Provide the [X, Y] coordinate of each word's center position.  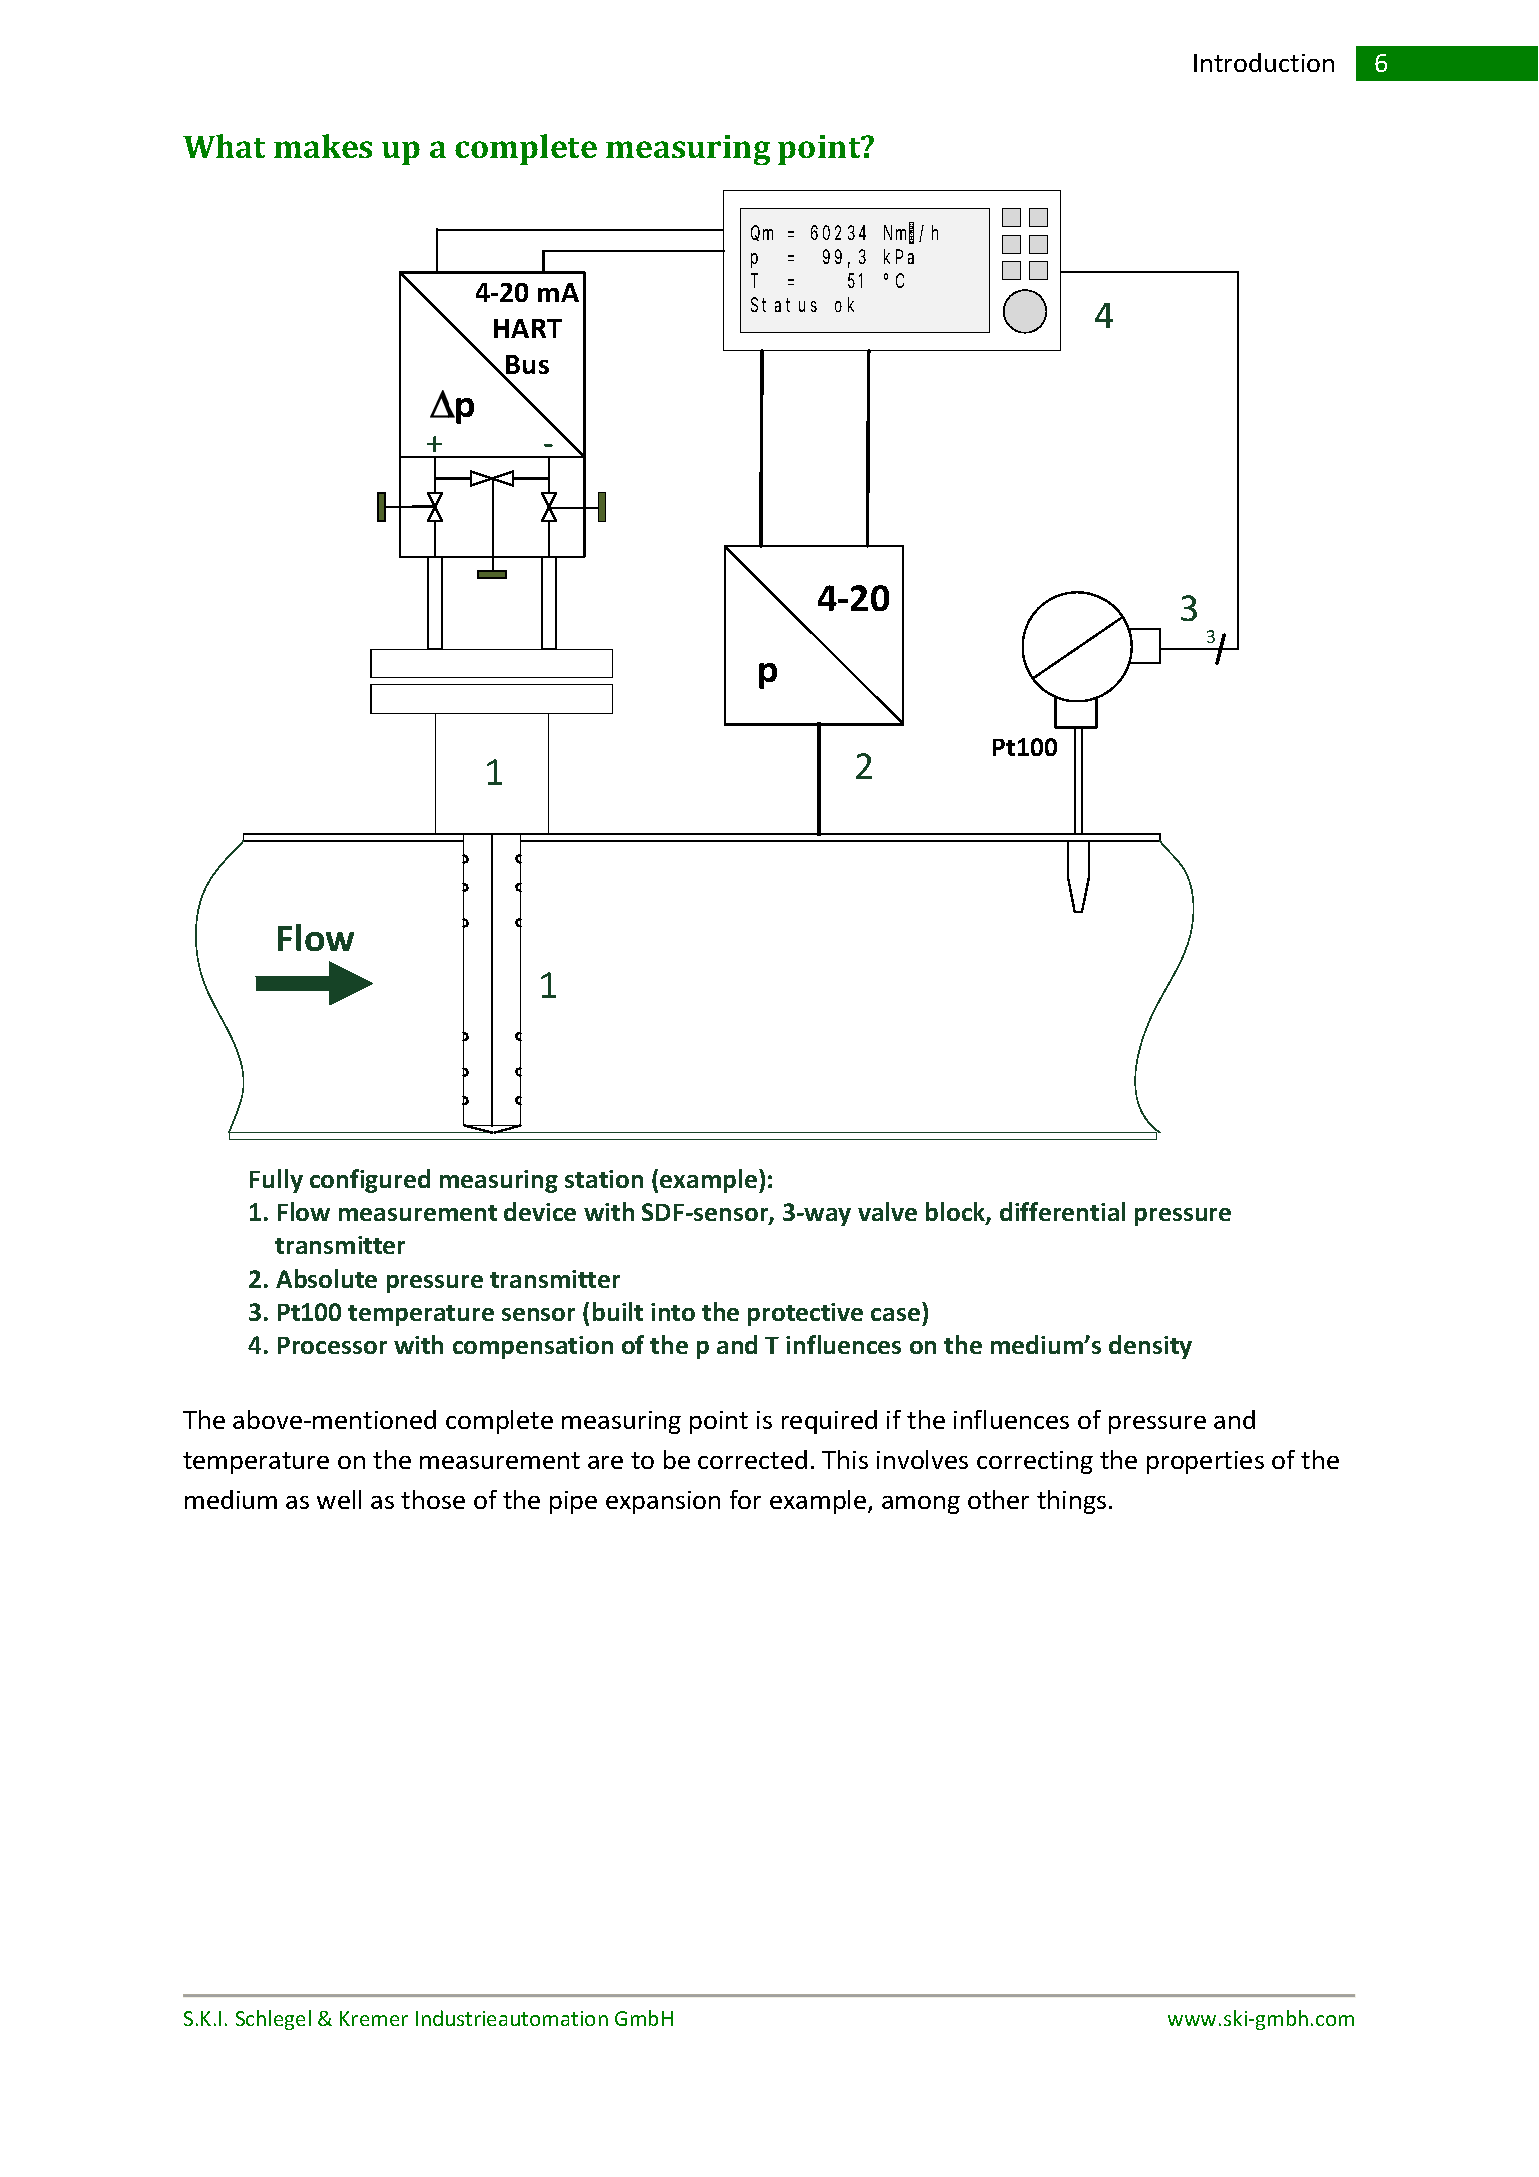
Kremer [374, 2018]
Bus [527, 366]
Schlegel [273, 2020]
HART [528, 328]
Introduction [1264, 62]
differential [1062, 1211]
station [604, 1179]
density [1150, 1347]
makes [323, 146]
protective [805, 1314]
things [1071, 1502]
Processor [332, 1345]
